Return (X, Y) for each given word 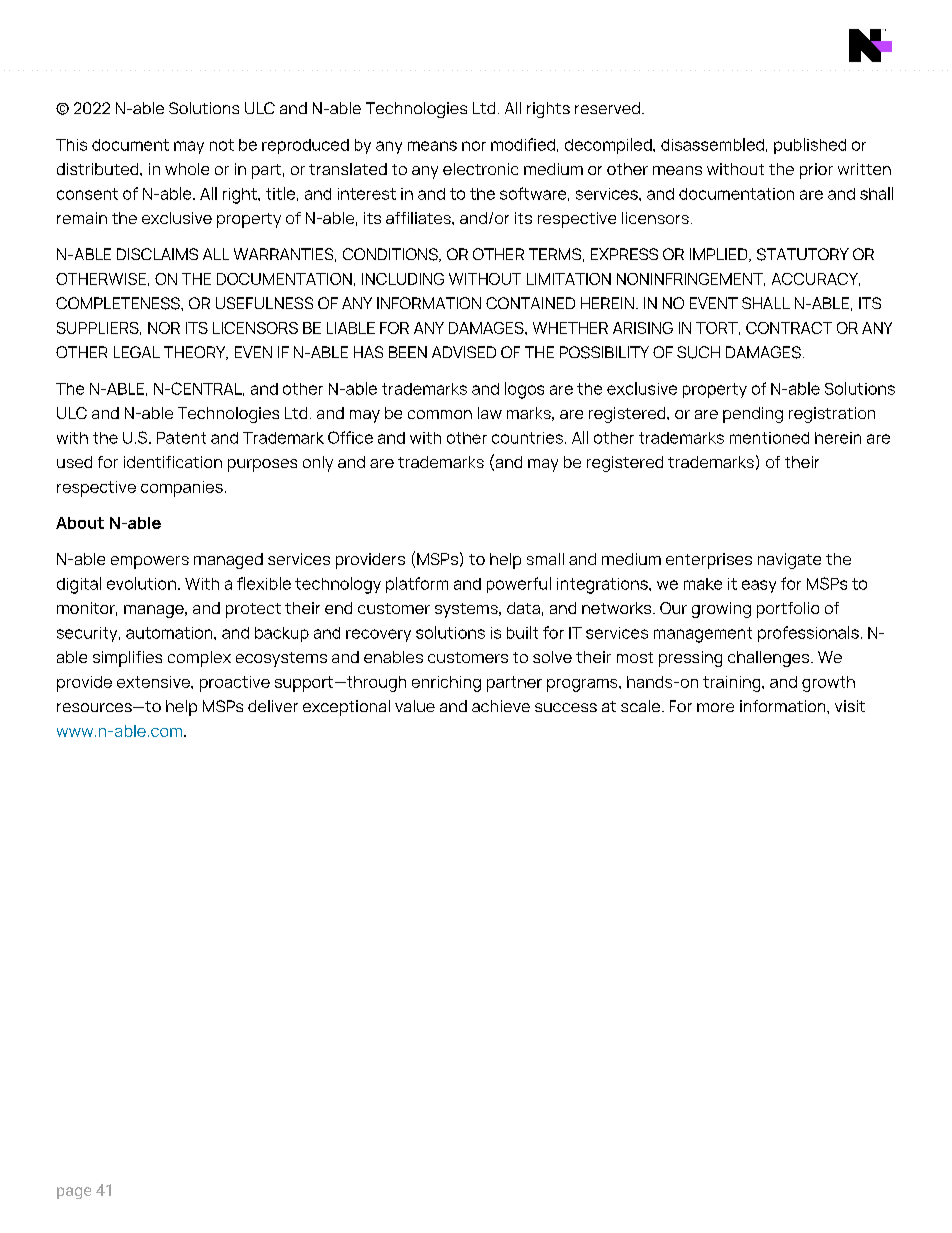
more (715, 707)
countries (527, 438)
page (74, 1193)
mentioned (769, 438)
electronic (480, 169)
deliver (273, 706)
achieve (501, 706)
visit (850, 706)
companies (182, 489)
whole (187, 169)
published (810, 146)
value (415, 706)
